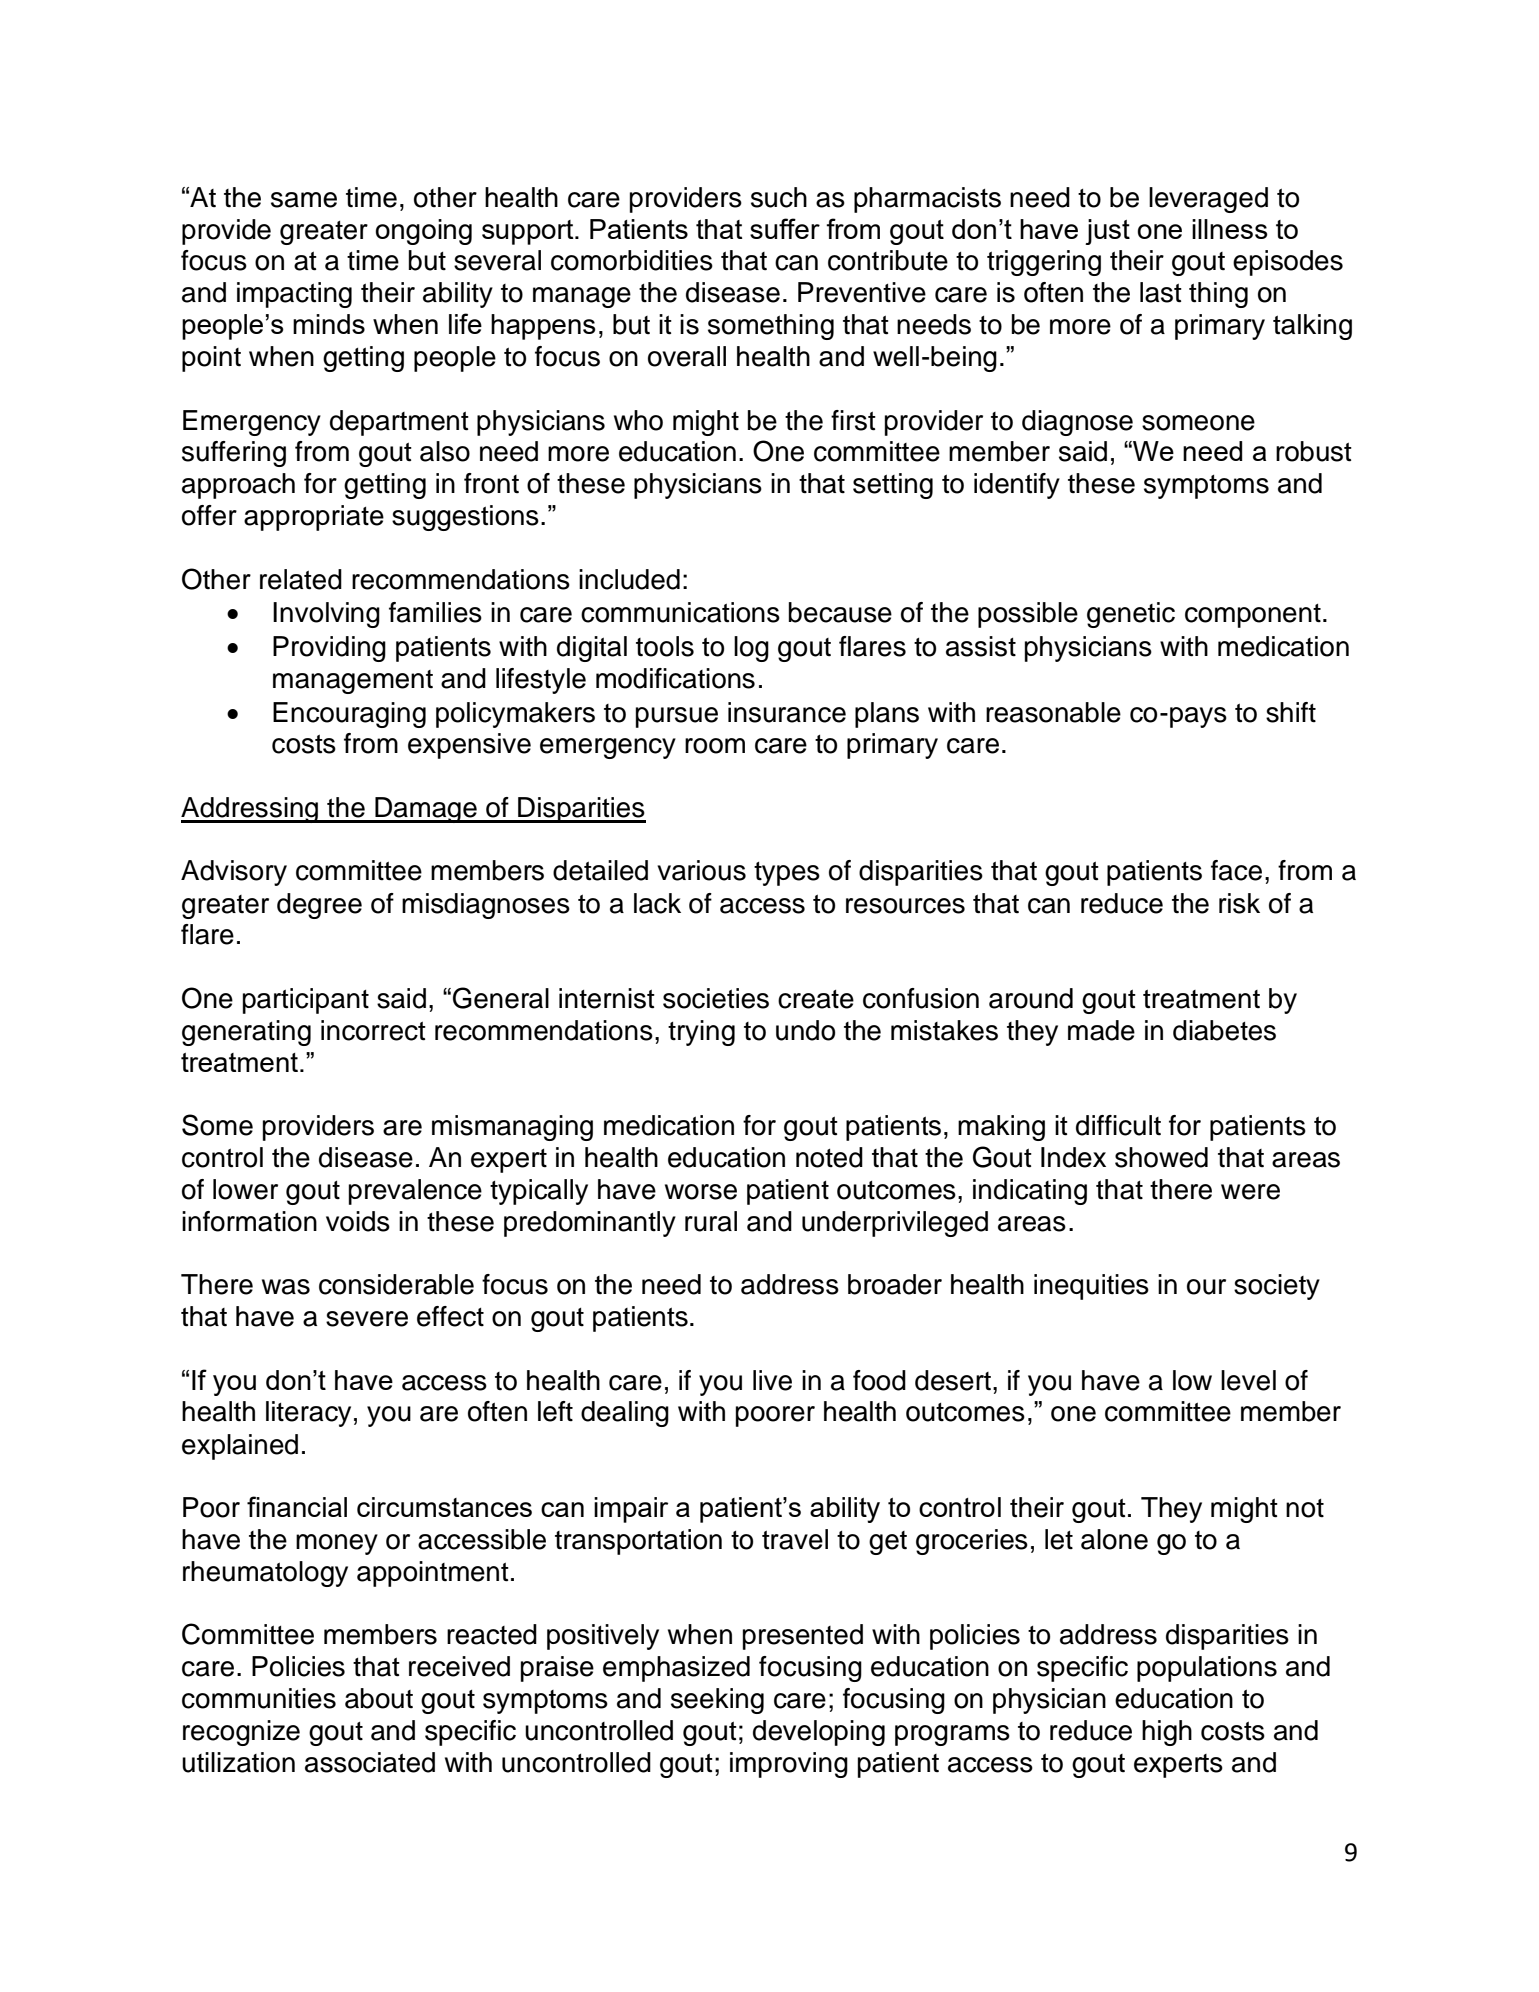 Image resolution: width=1539 pixels, height=1992 pixels. What do you see at coordinates (1224, 1030) in the screenshot?
I see `diabetes` at bounding box center [1224, 1030].
